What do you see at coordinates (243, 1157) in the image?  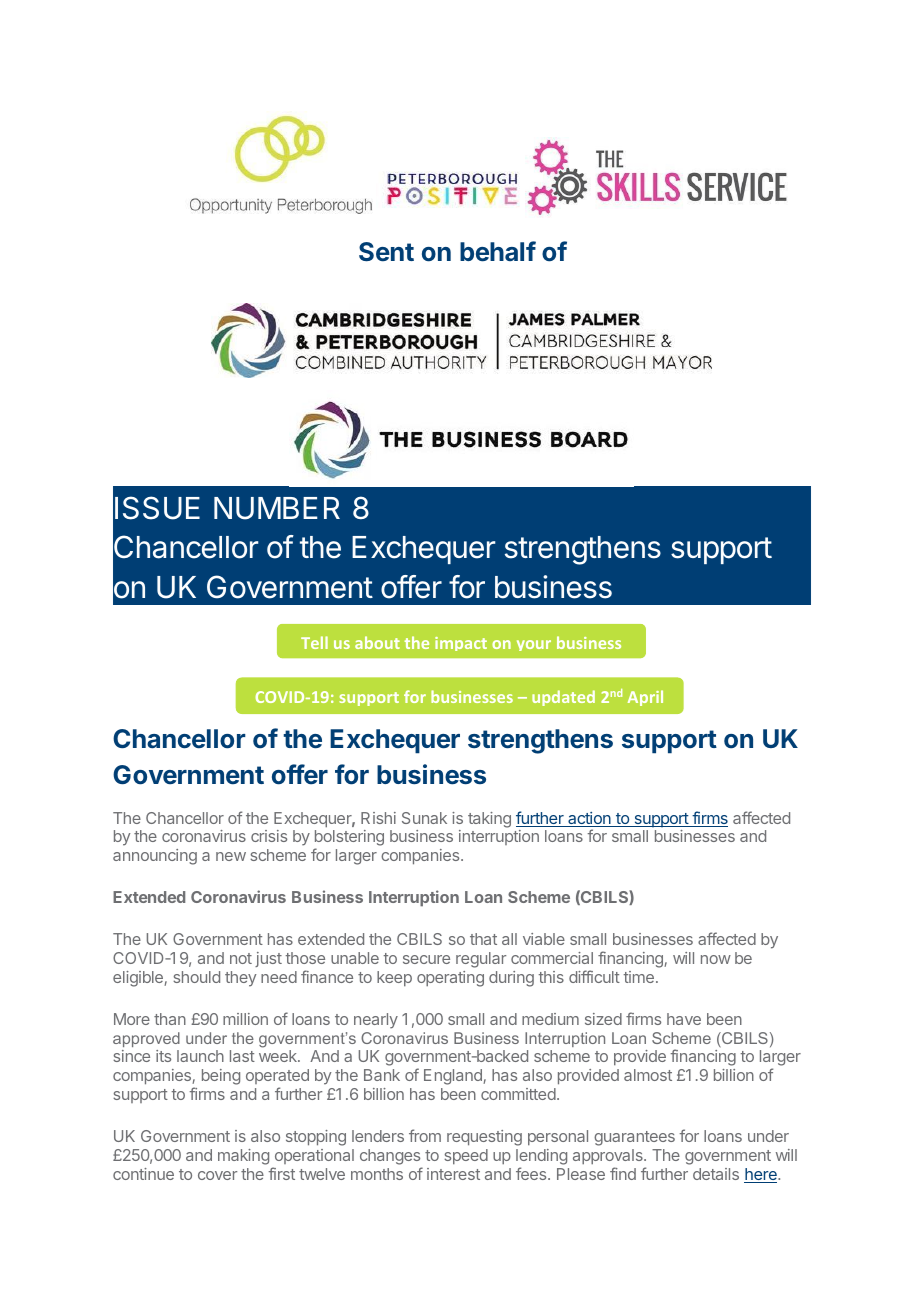 I see `making` at bounding box center [243, 1157].
